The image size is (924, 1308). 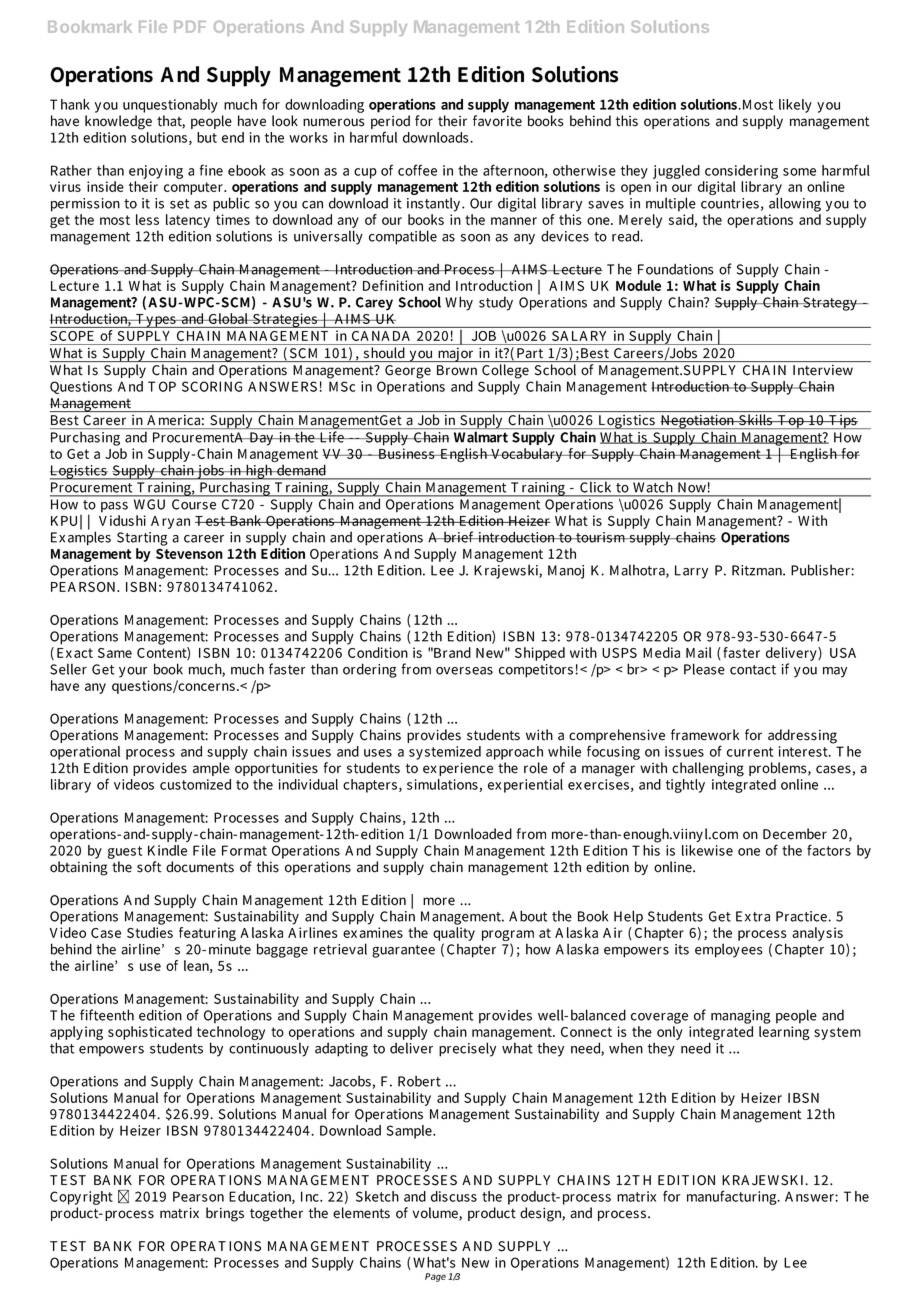 What do you see at coordinates (225, 1214) in the screenshot?
I see `brings` at bounding box center [225, 1214].
